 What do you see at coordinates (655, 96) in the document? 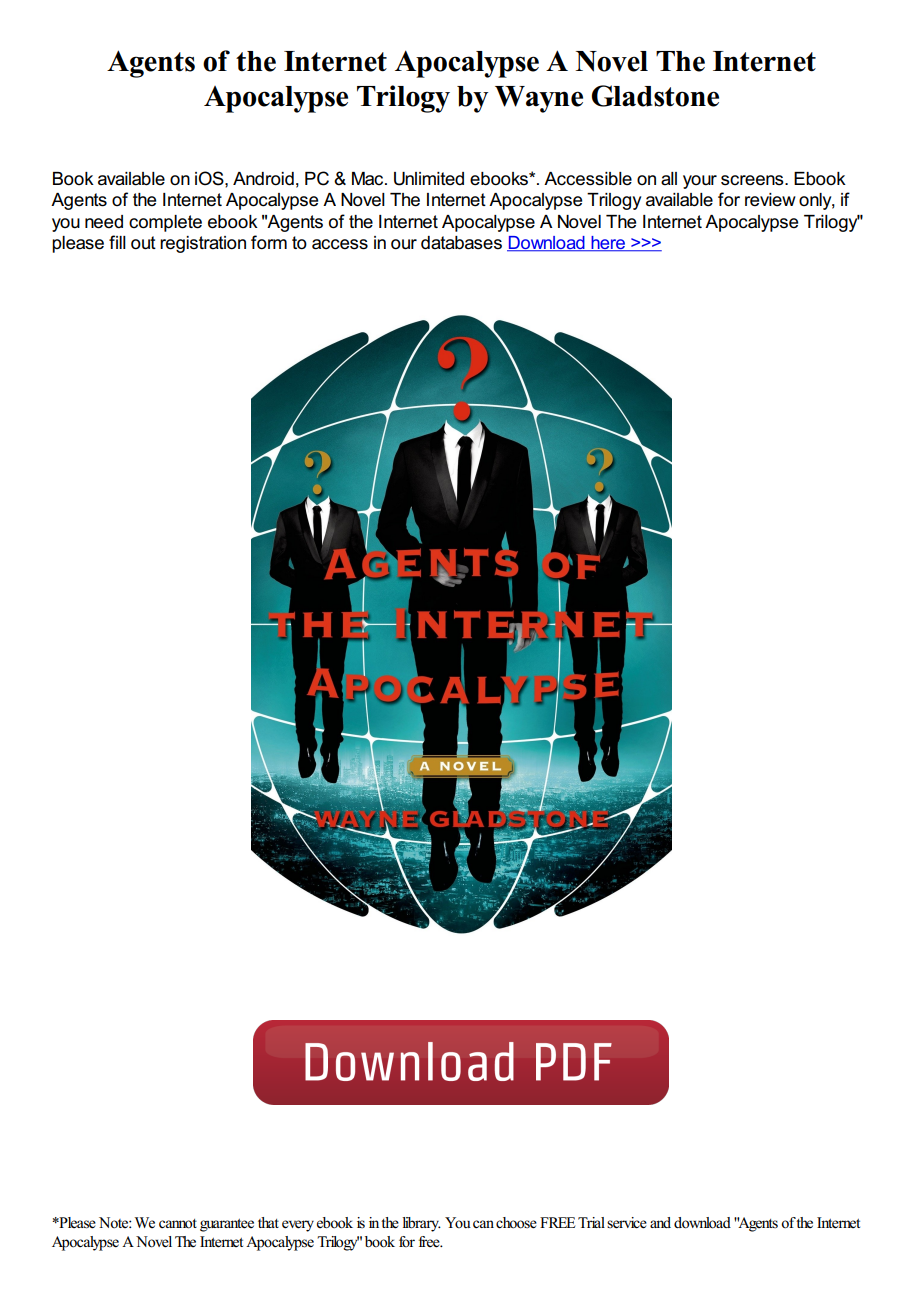
I see `Gladstone` at bounding box center [655, 96].
